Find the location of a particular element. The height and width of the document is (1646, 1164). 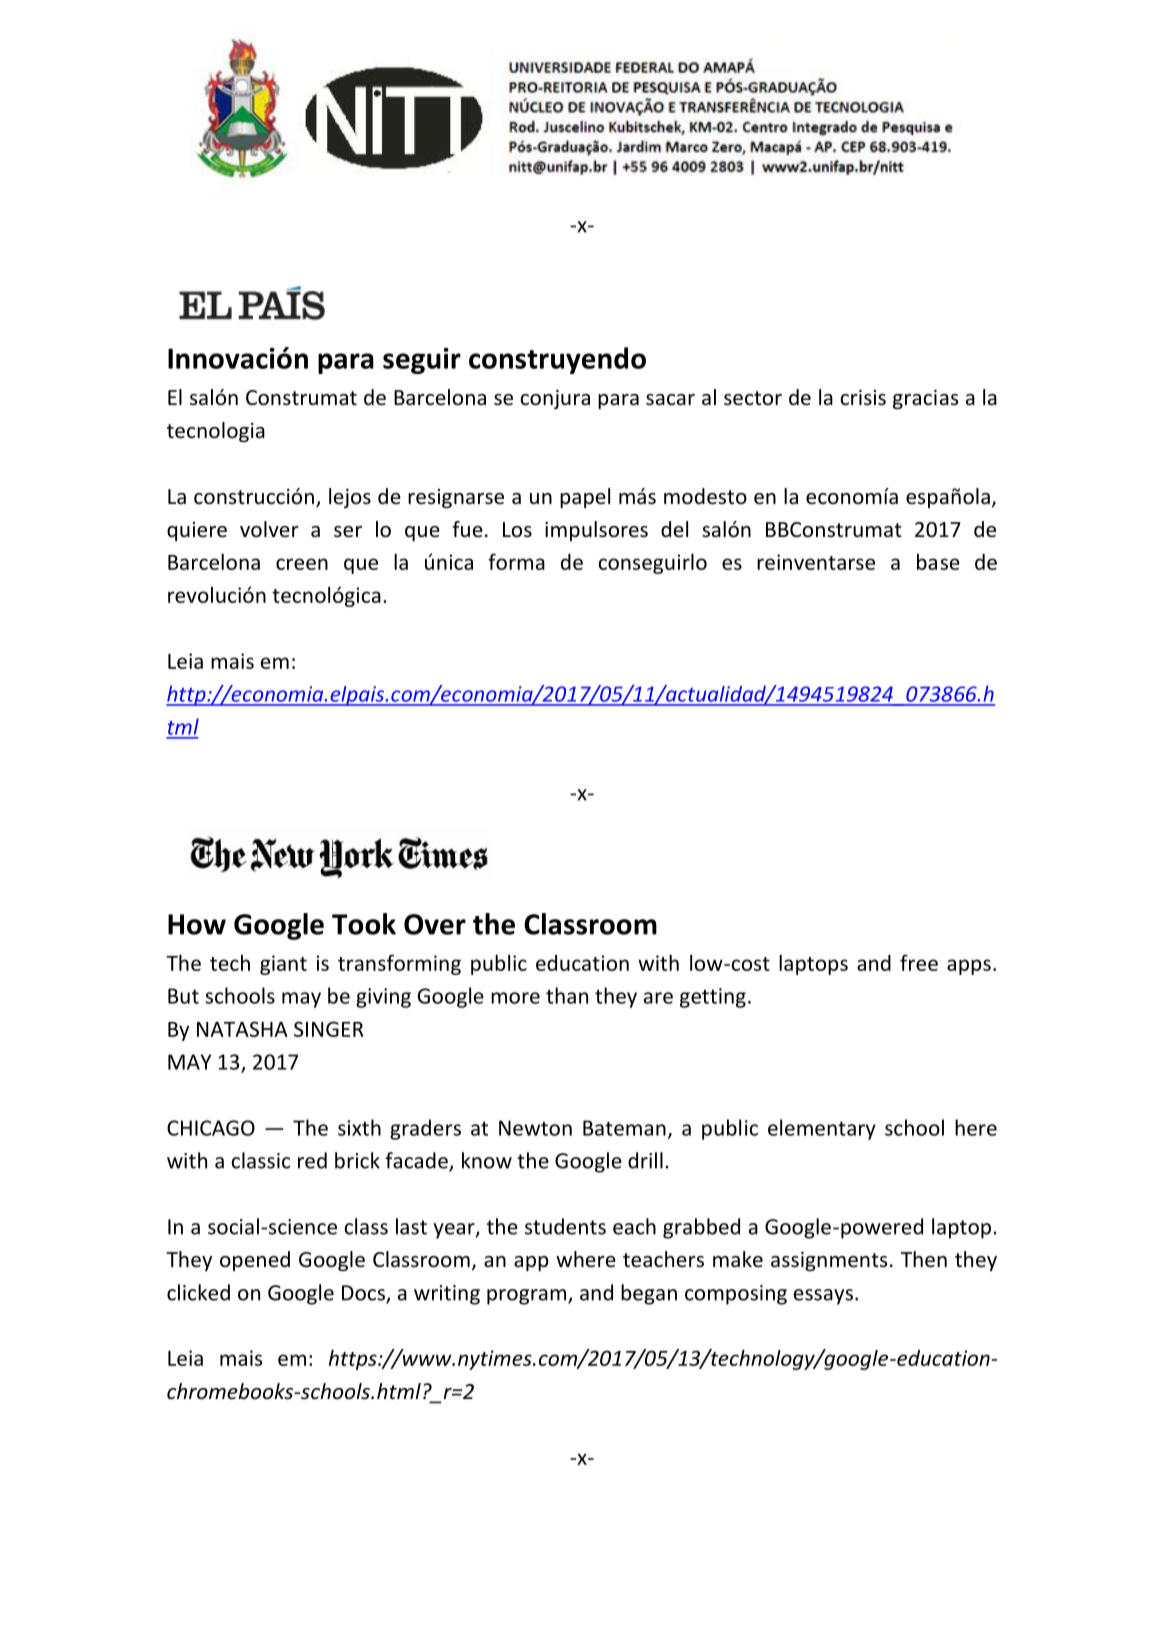

NATASHA is located at coordinates (242, 1029).
